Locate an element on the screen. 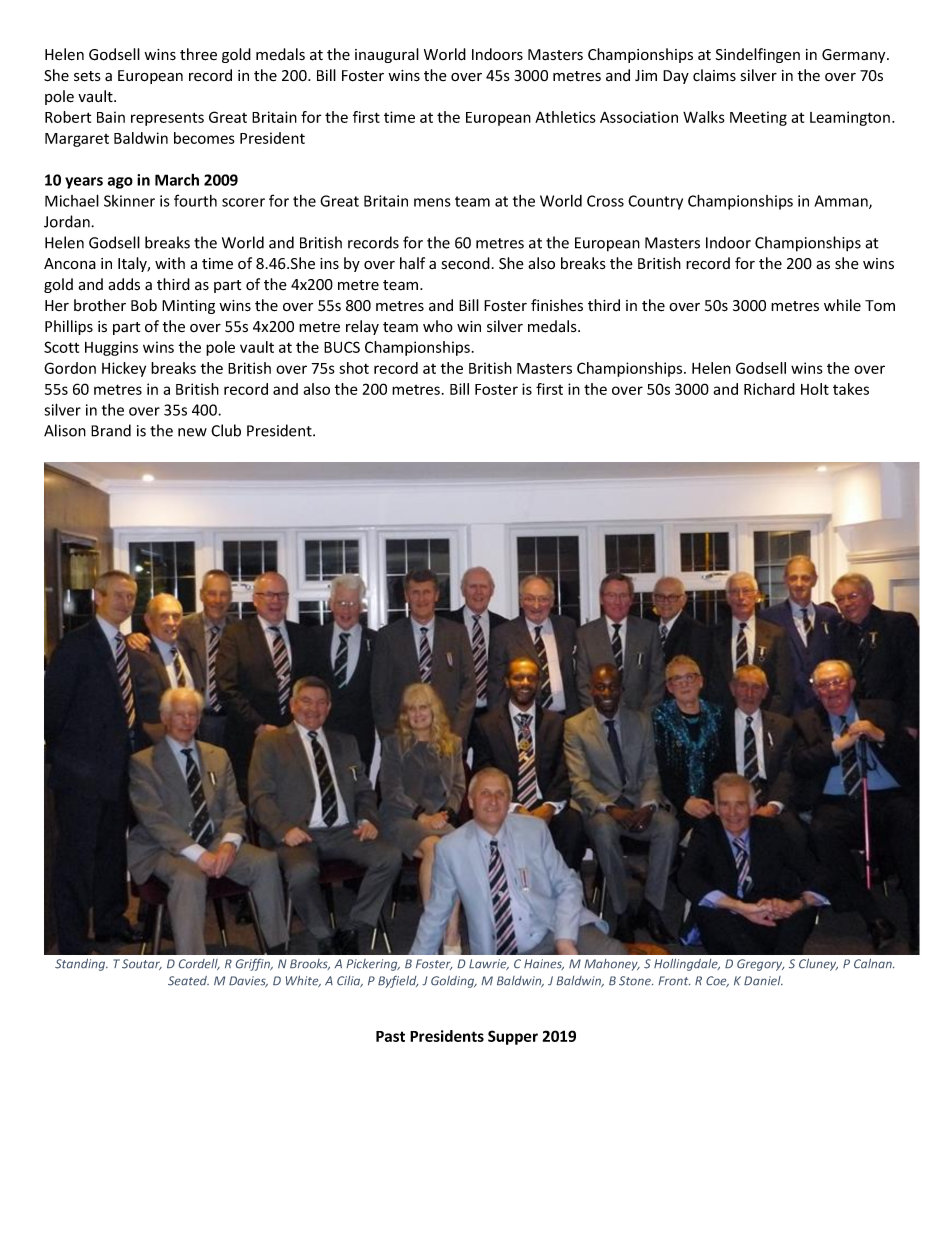  Meeting is located at coordinates (758, 118).
